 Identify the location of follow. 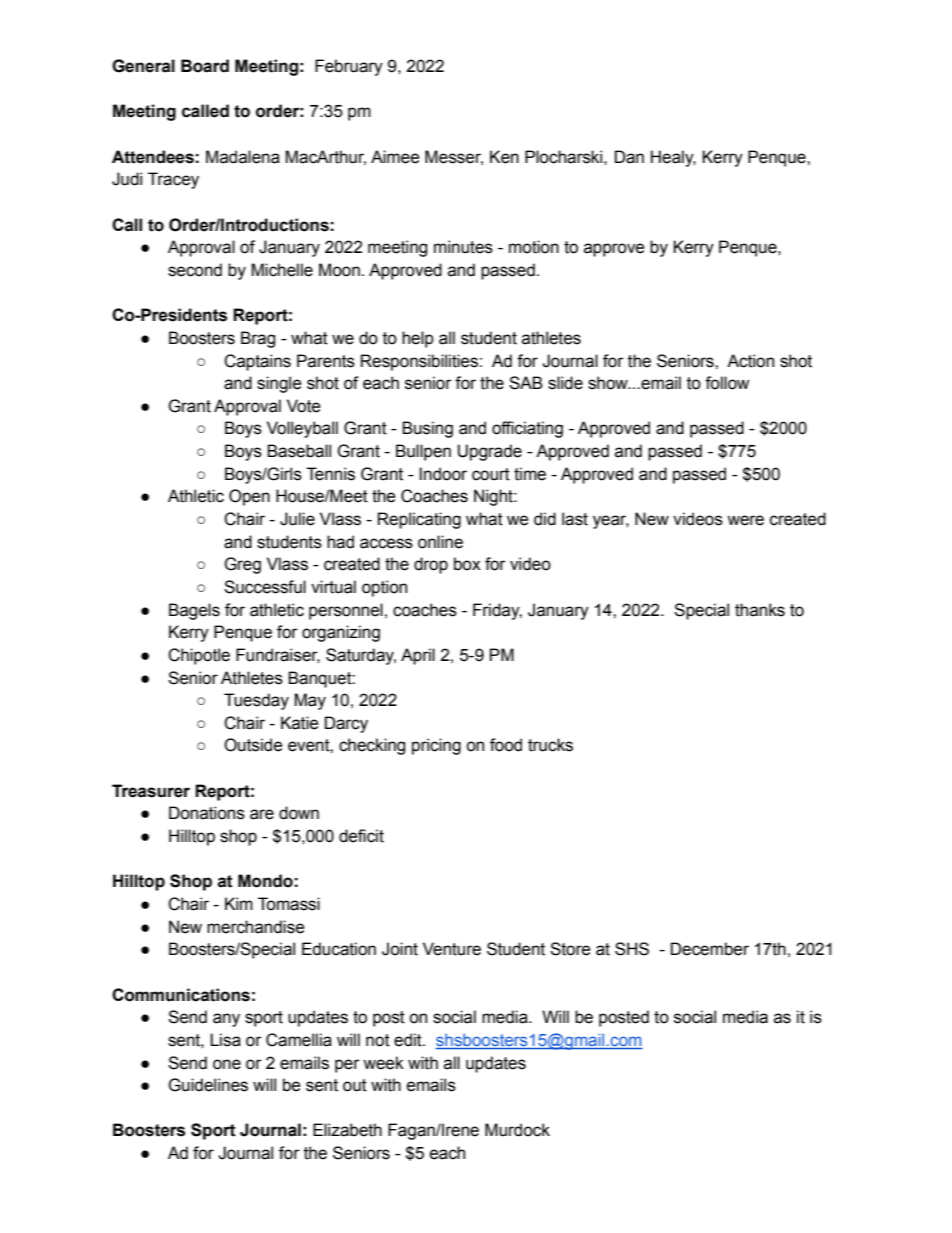
(727, 383).
